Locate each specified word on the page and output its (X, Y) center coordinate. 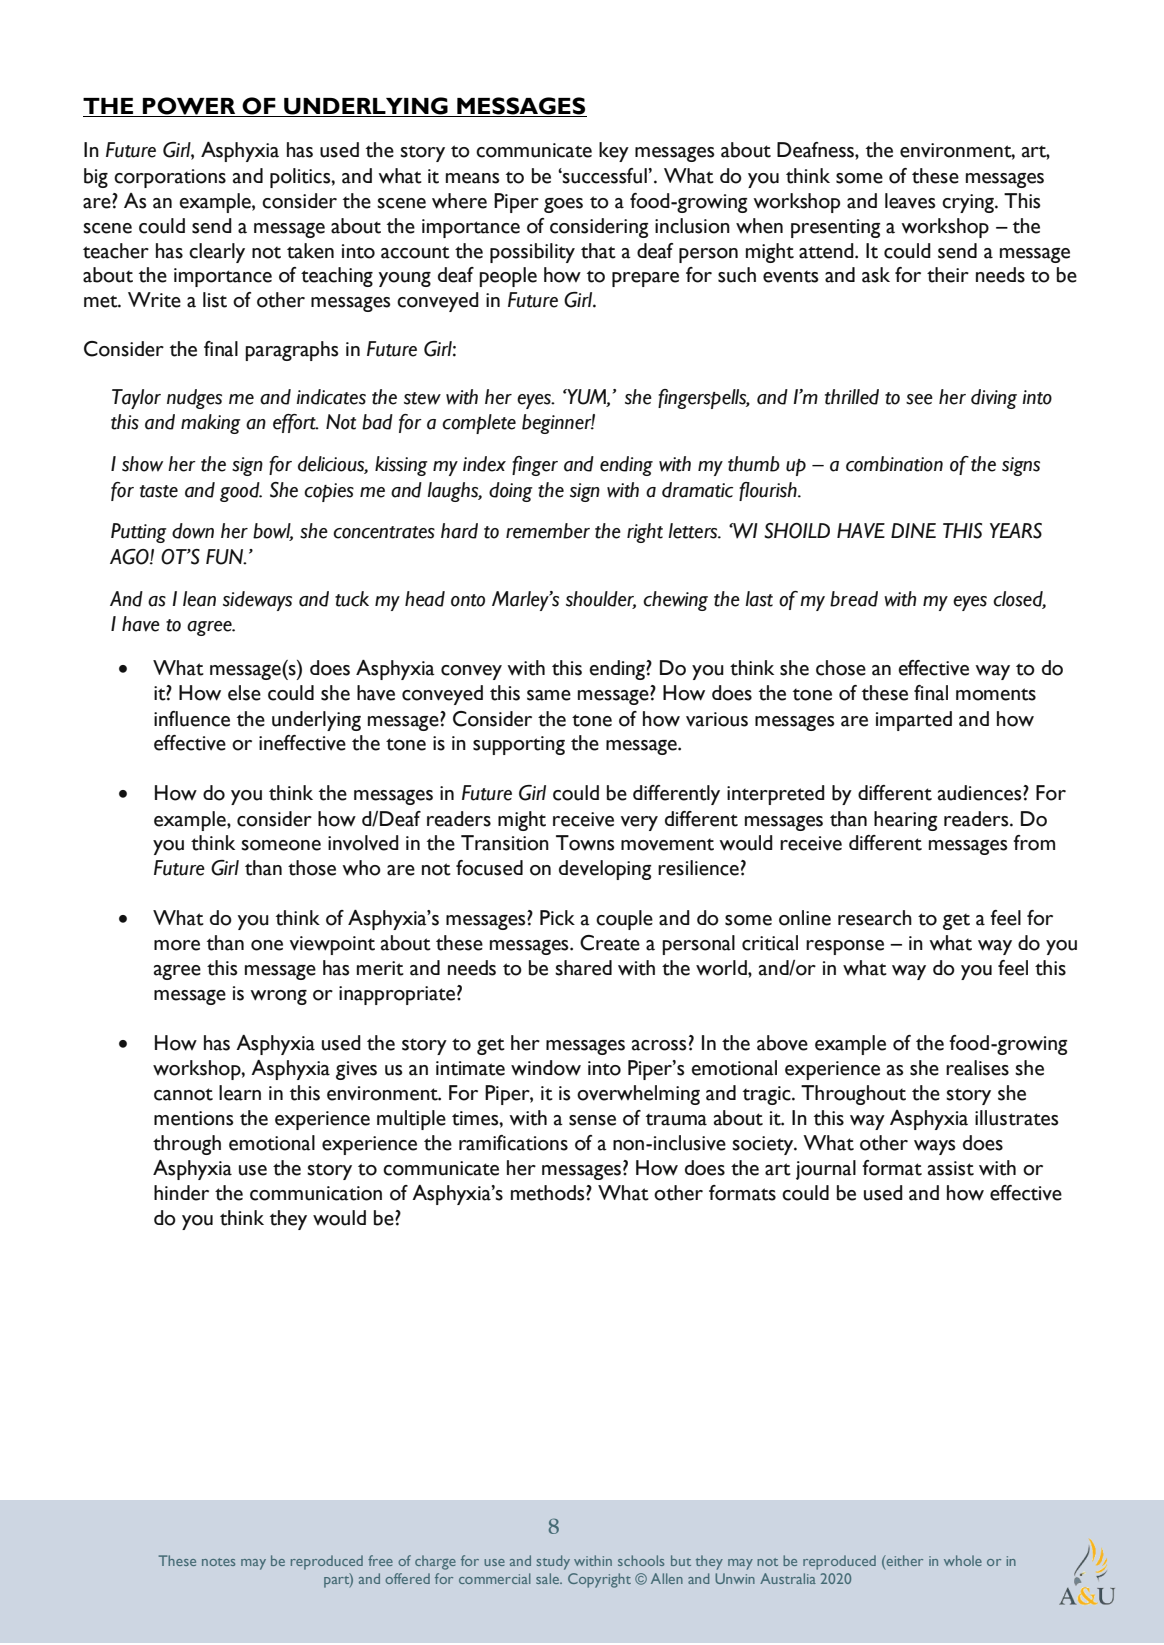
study (553, 1562)
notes (218, 1562)
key (614, 152)
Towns (585, 843)
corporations (170, 178)
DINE (913, 530)
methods (549, 1193)
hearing (905, 821)
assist (951, 1168)
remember (548, 531)
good (241, 492)
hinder (181, 1193)
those (312, 868)
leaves (910, 201)
